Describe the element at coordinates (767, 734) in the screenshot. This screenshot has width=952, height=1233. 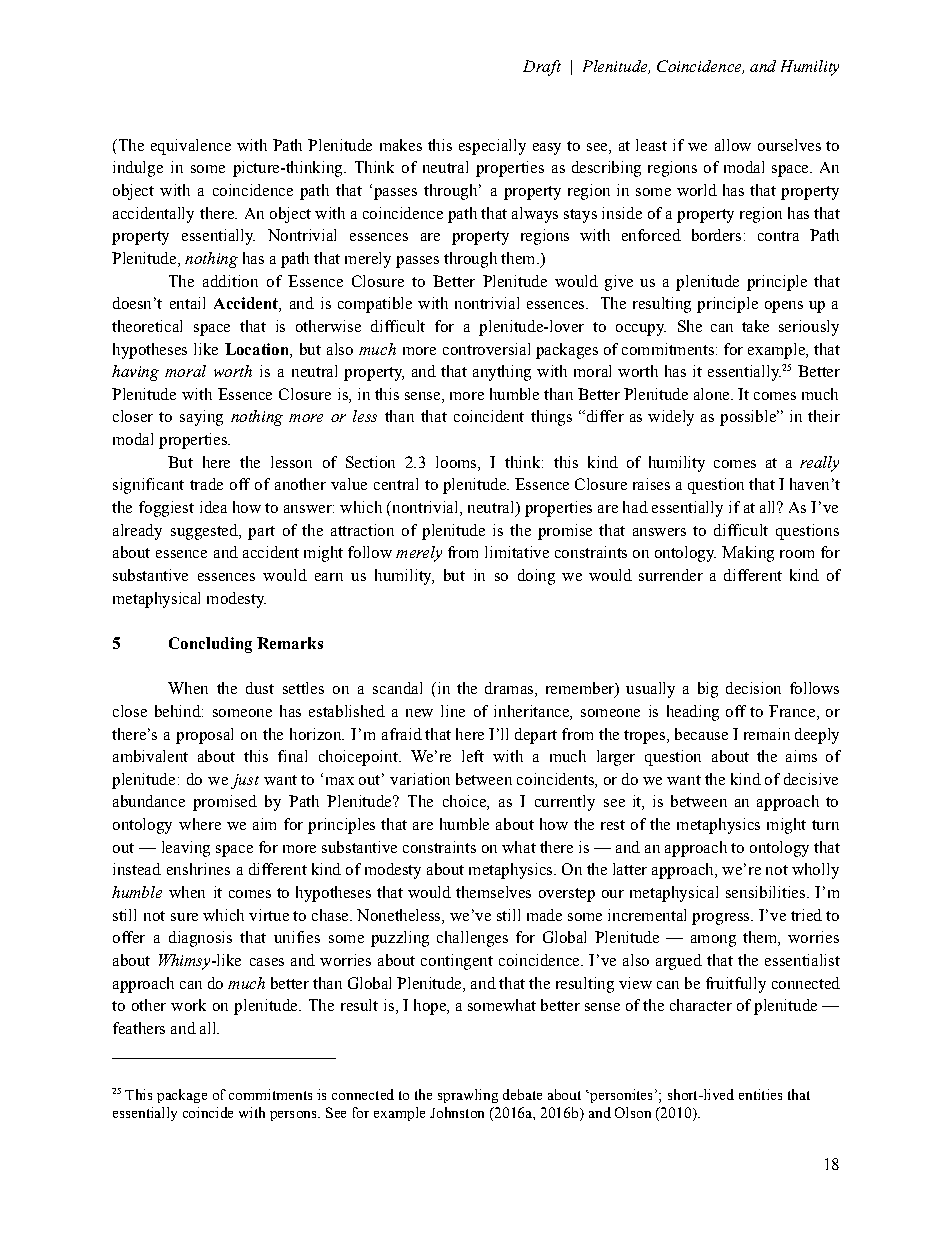
I see `remain` at that location.
